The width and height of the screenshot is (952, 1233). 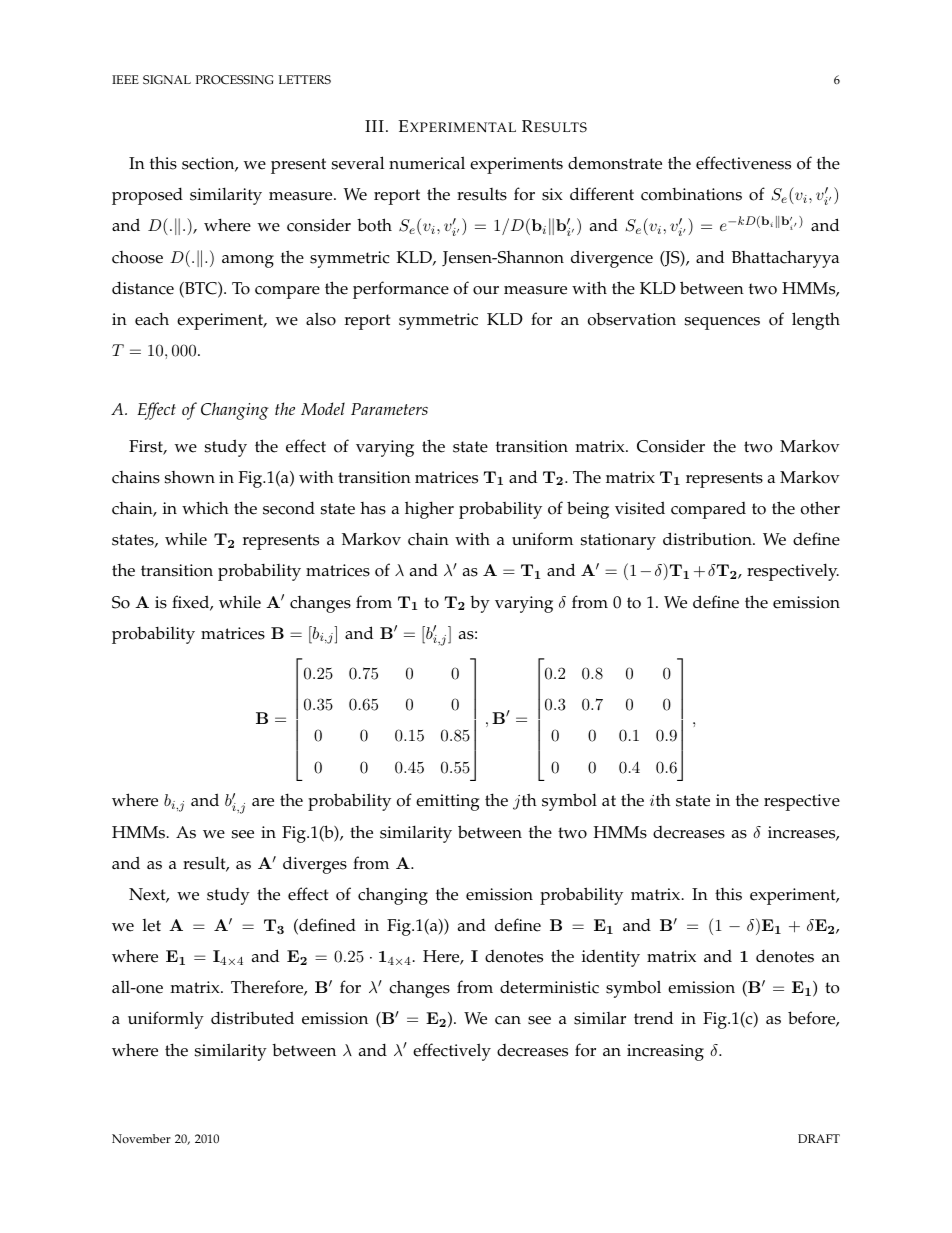 I want to click on can, so click(x=508, y=1020).
